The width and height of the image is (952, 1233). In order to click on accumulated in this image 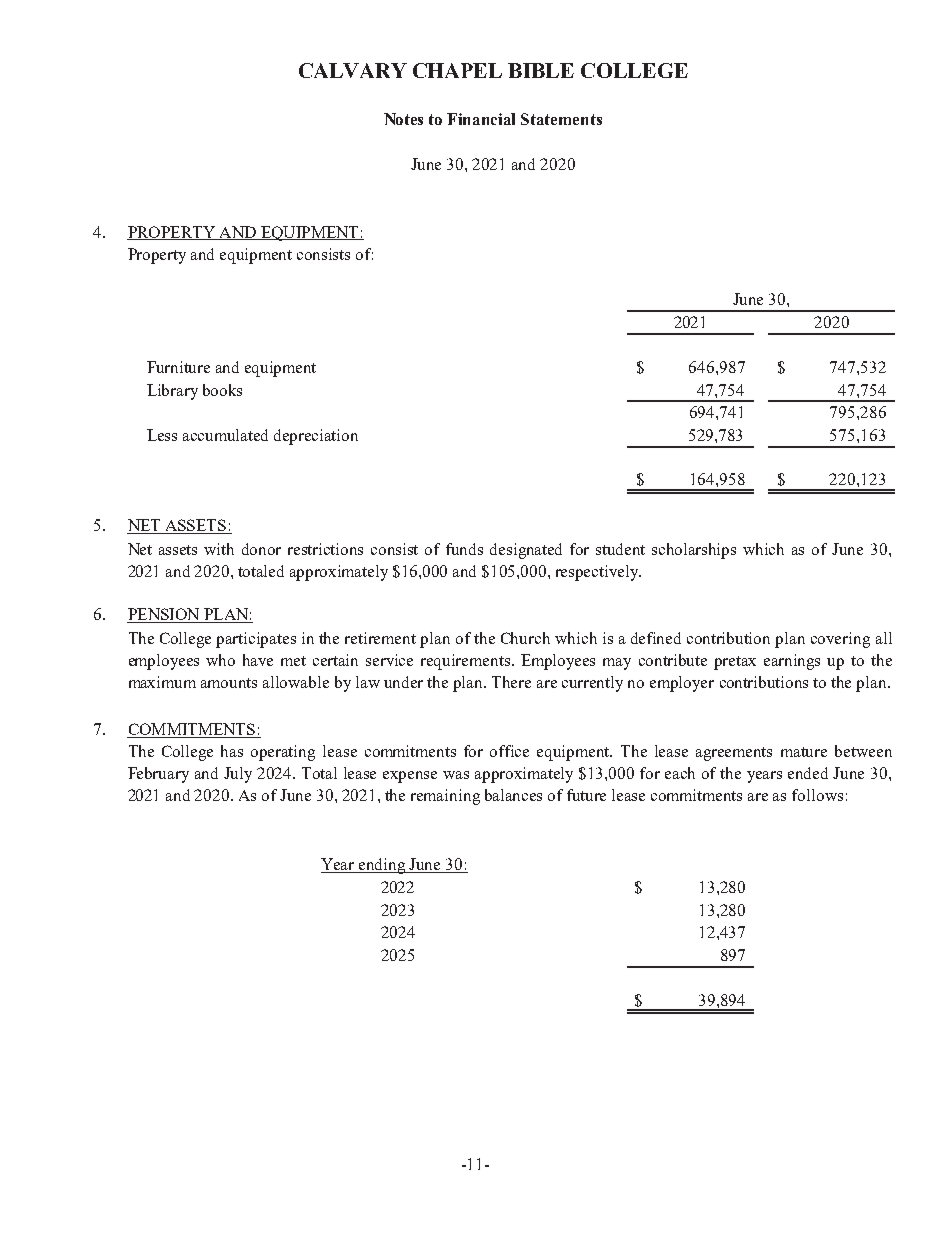, I will do `click(225, 435)`.
